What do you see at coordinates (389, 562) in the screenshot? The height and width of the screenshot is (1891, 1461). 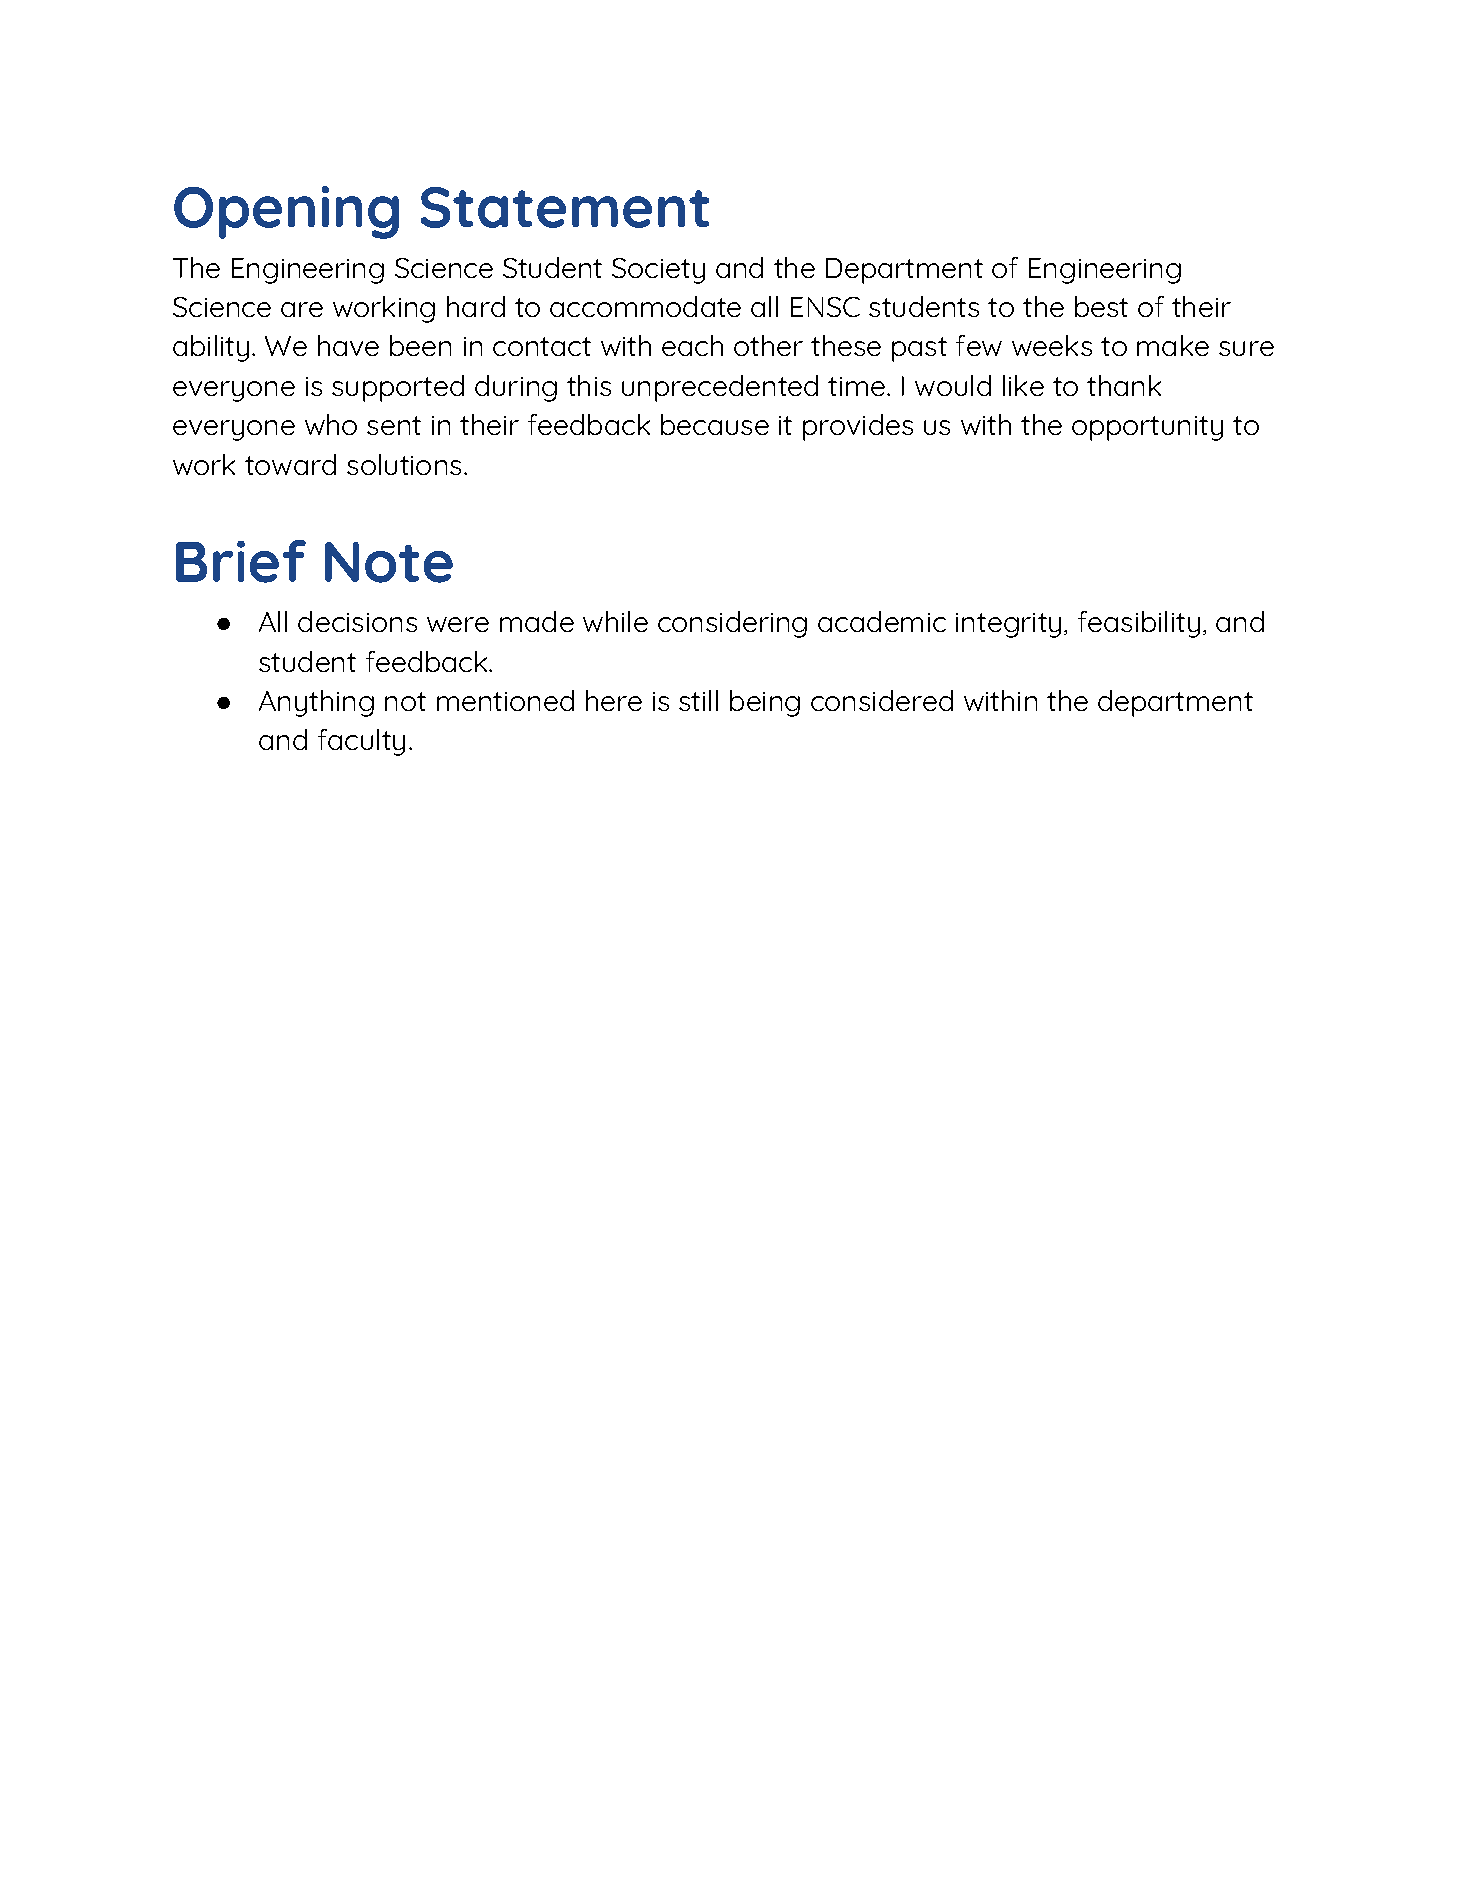 I see `Note` at bounding box center [389, 562].
